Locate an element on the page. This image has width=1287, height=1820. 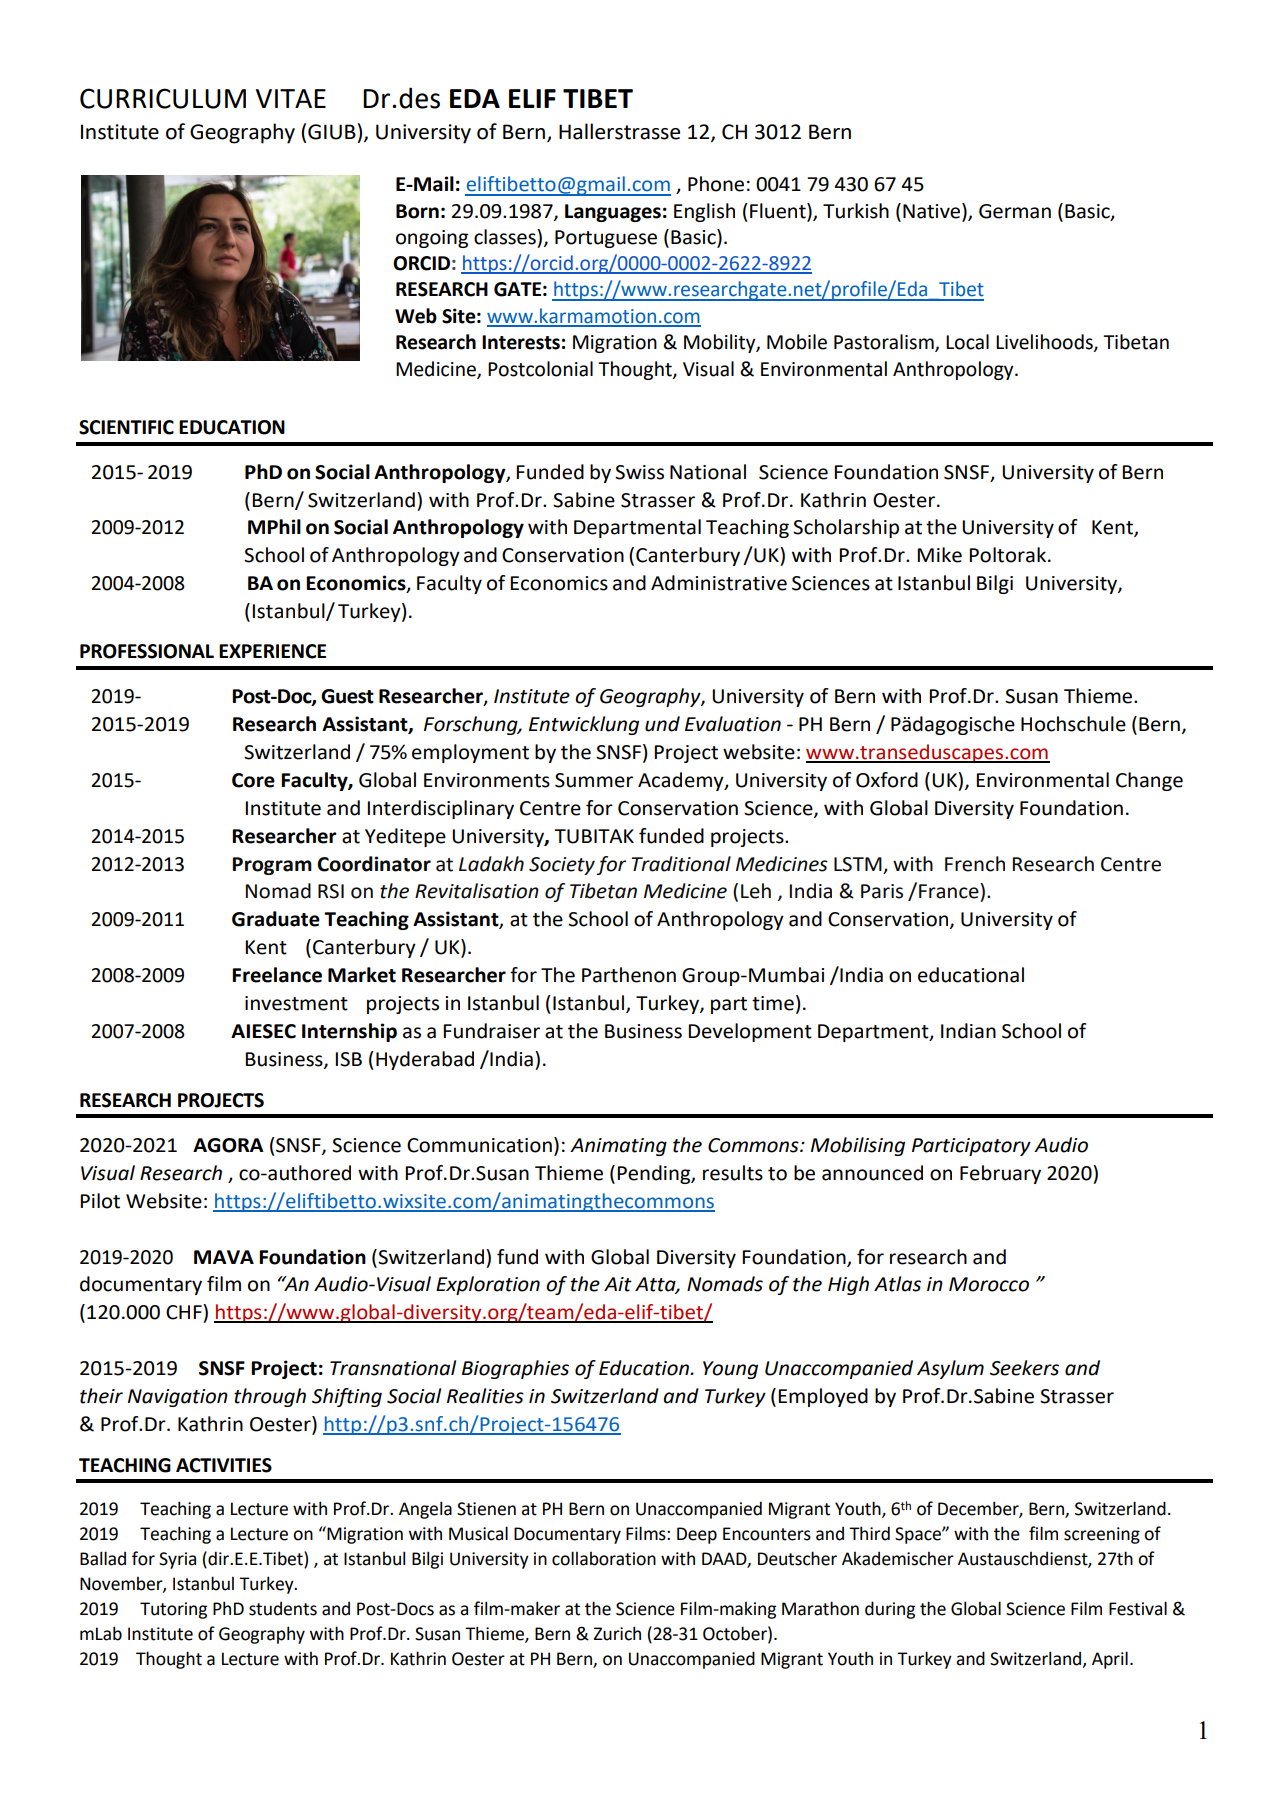
CURRICULUM is located at coordinates (163, 98).
